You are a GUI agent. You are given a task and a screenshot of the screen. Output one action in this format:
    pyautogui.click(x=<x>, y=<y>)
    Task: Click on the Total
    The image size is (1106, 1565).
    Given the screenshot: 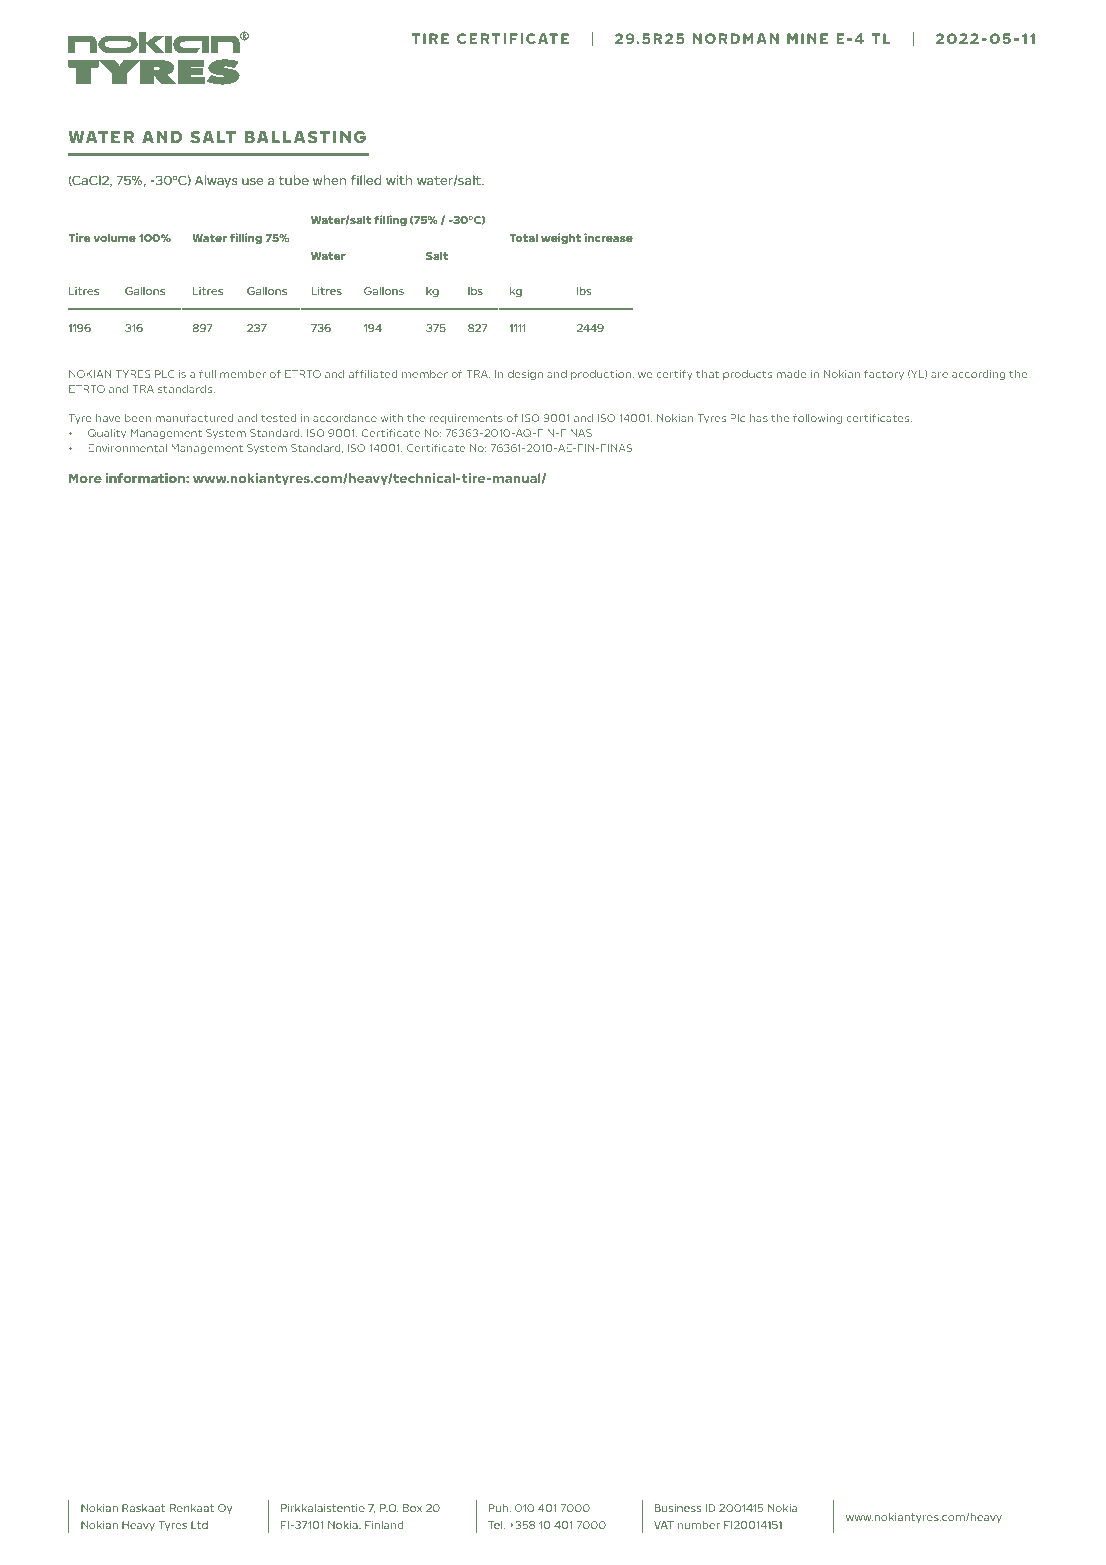 What is the action you would take?
    pyautogui.click(x=523, y=238)
